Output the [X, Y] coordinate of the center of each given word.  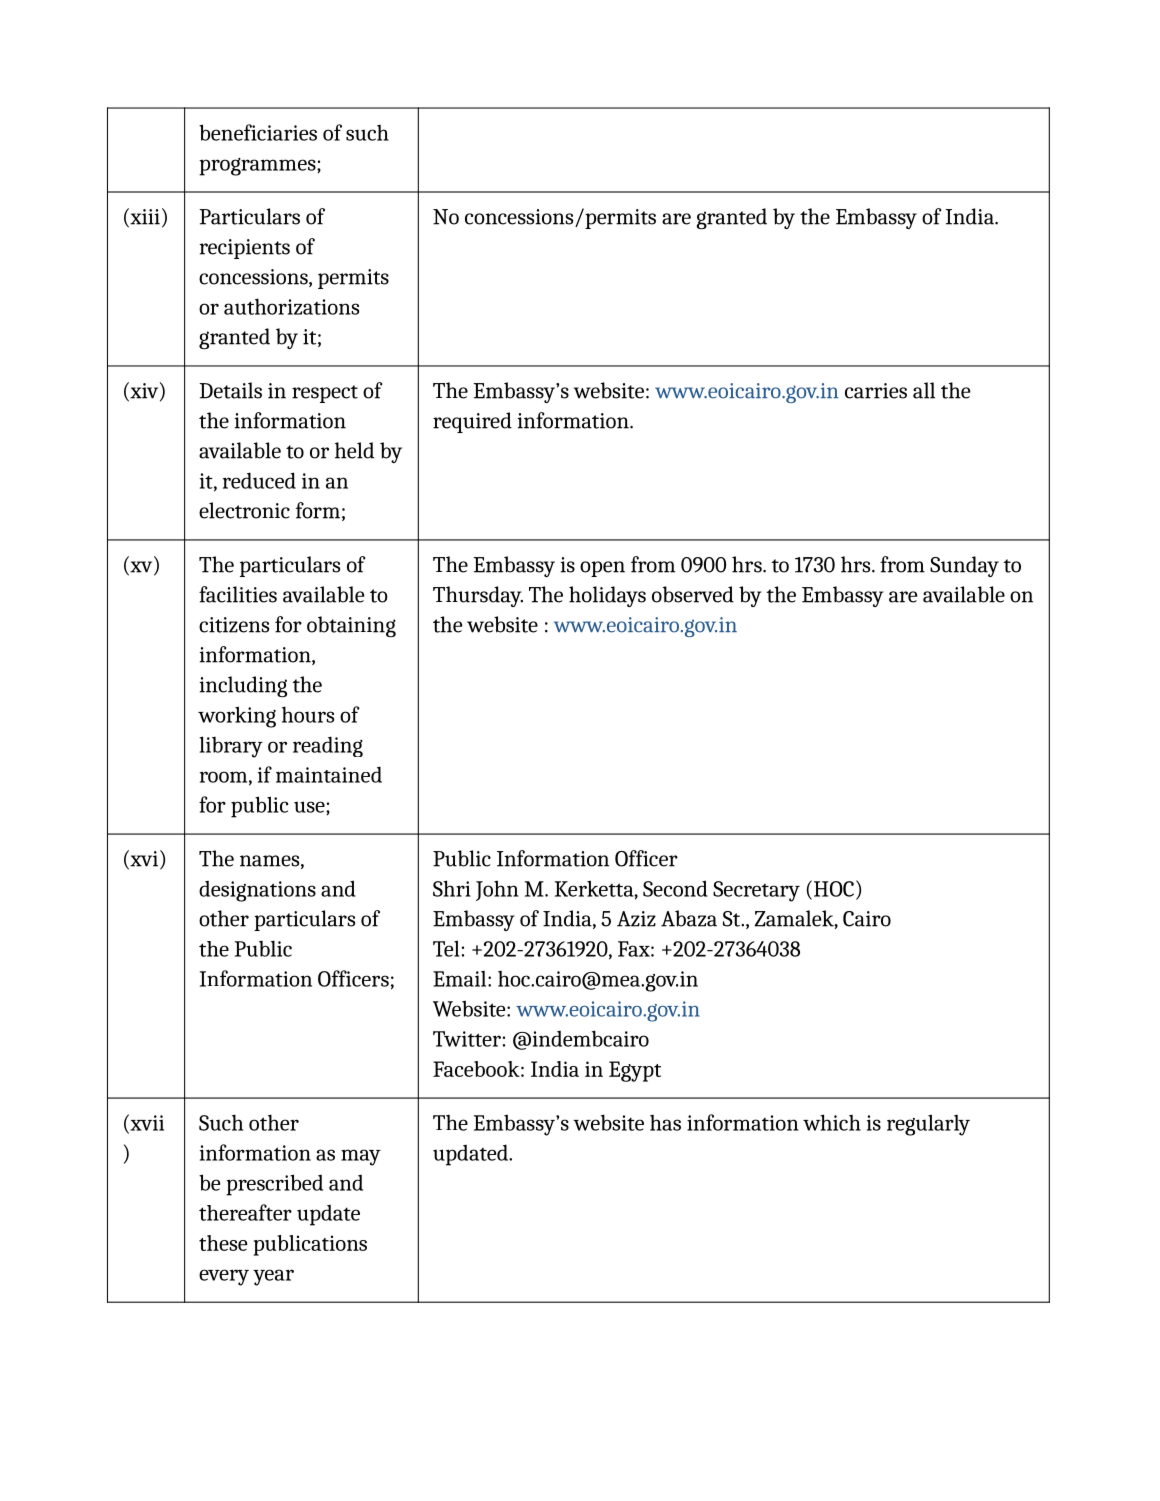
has [665, 1123]
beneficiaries [258, 132]
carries [876, 391]
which [832, 1122]
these [223, 1243]
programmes [258, 167]
